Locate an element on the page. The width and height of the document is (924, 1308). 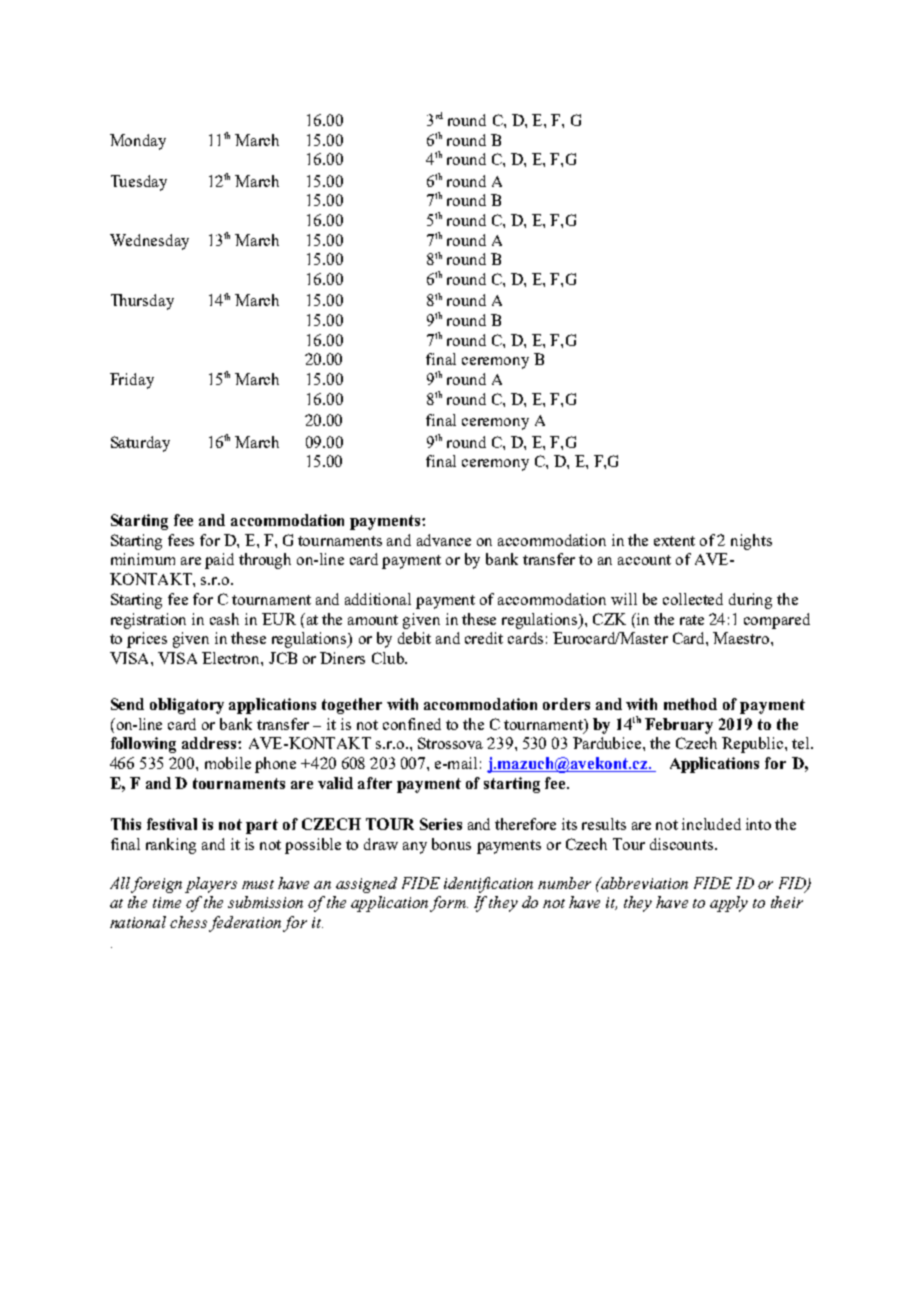
players is located at coordinates (211, 885).
